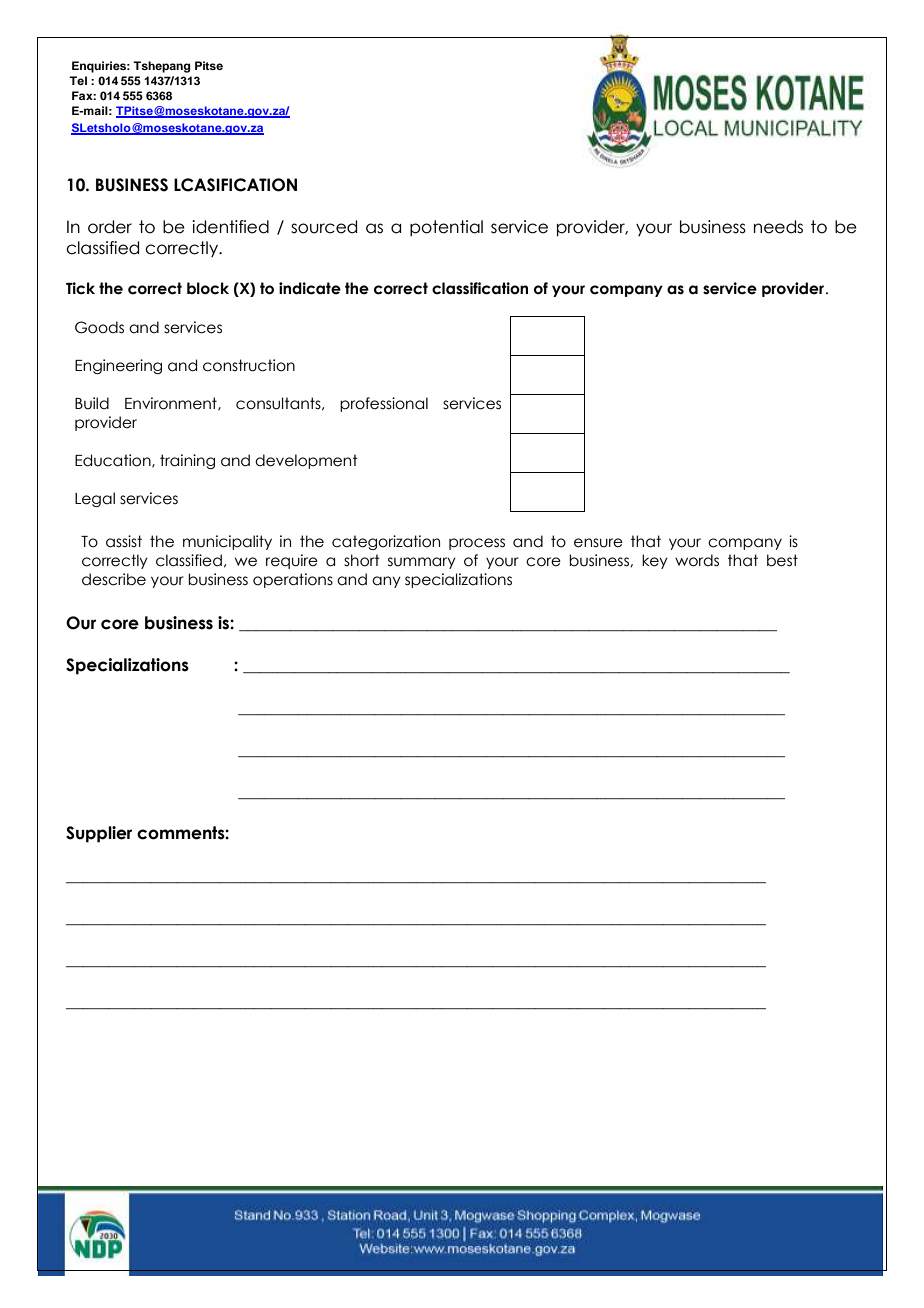 This image has width=924, height=1308. What do you see at coordinates (697, 560) in the image?
I see `words` at bounding box center [697, 560].
